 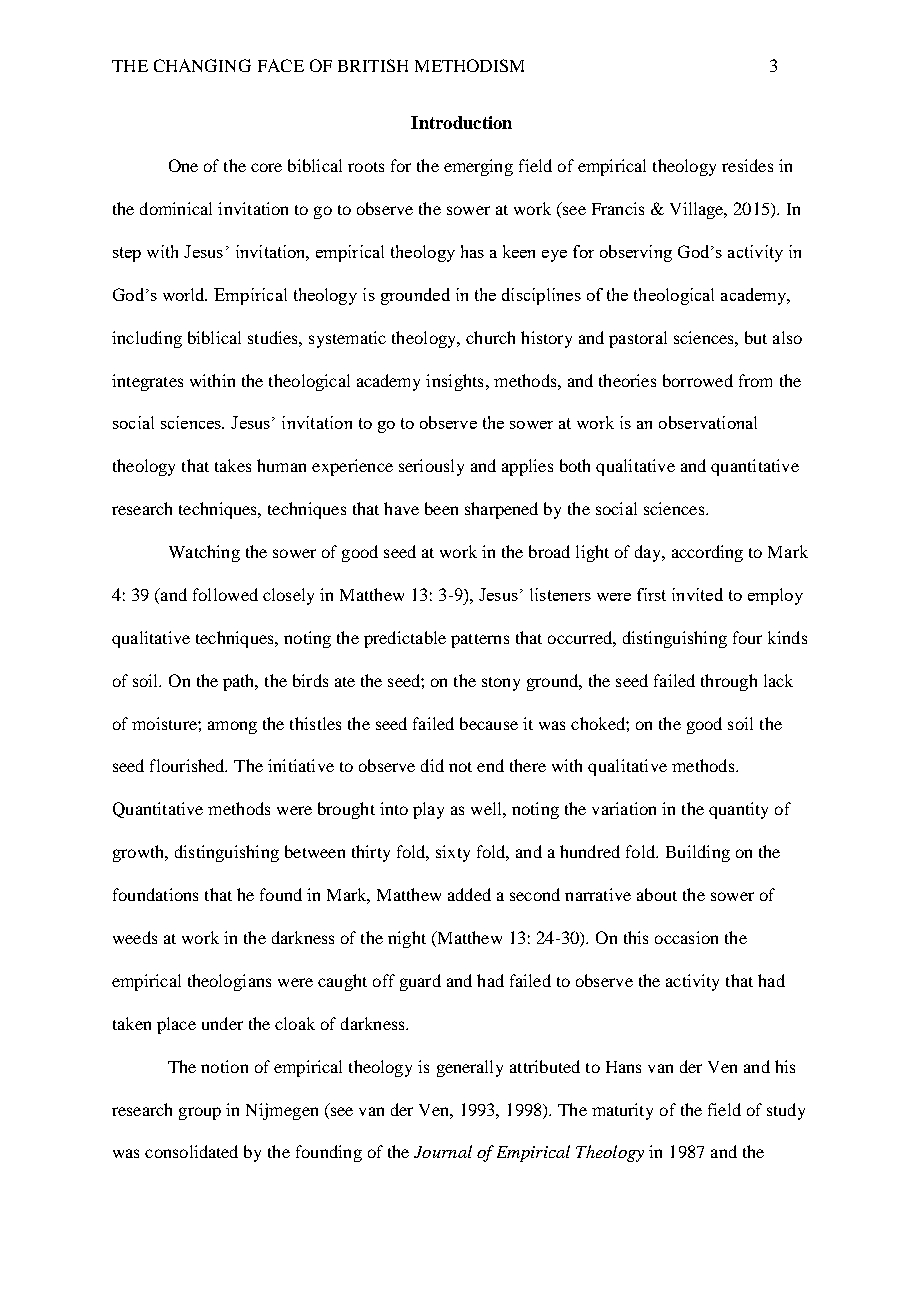 What do you see at coordinates (185, 294) in the document?
I see `world` at bounding box center [185, 294].
